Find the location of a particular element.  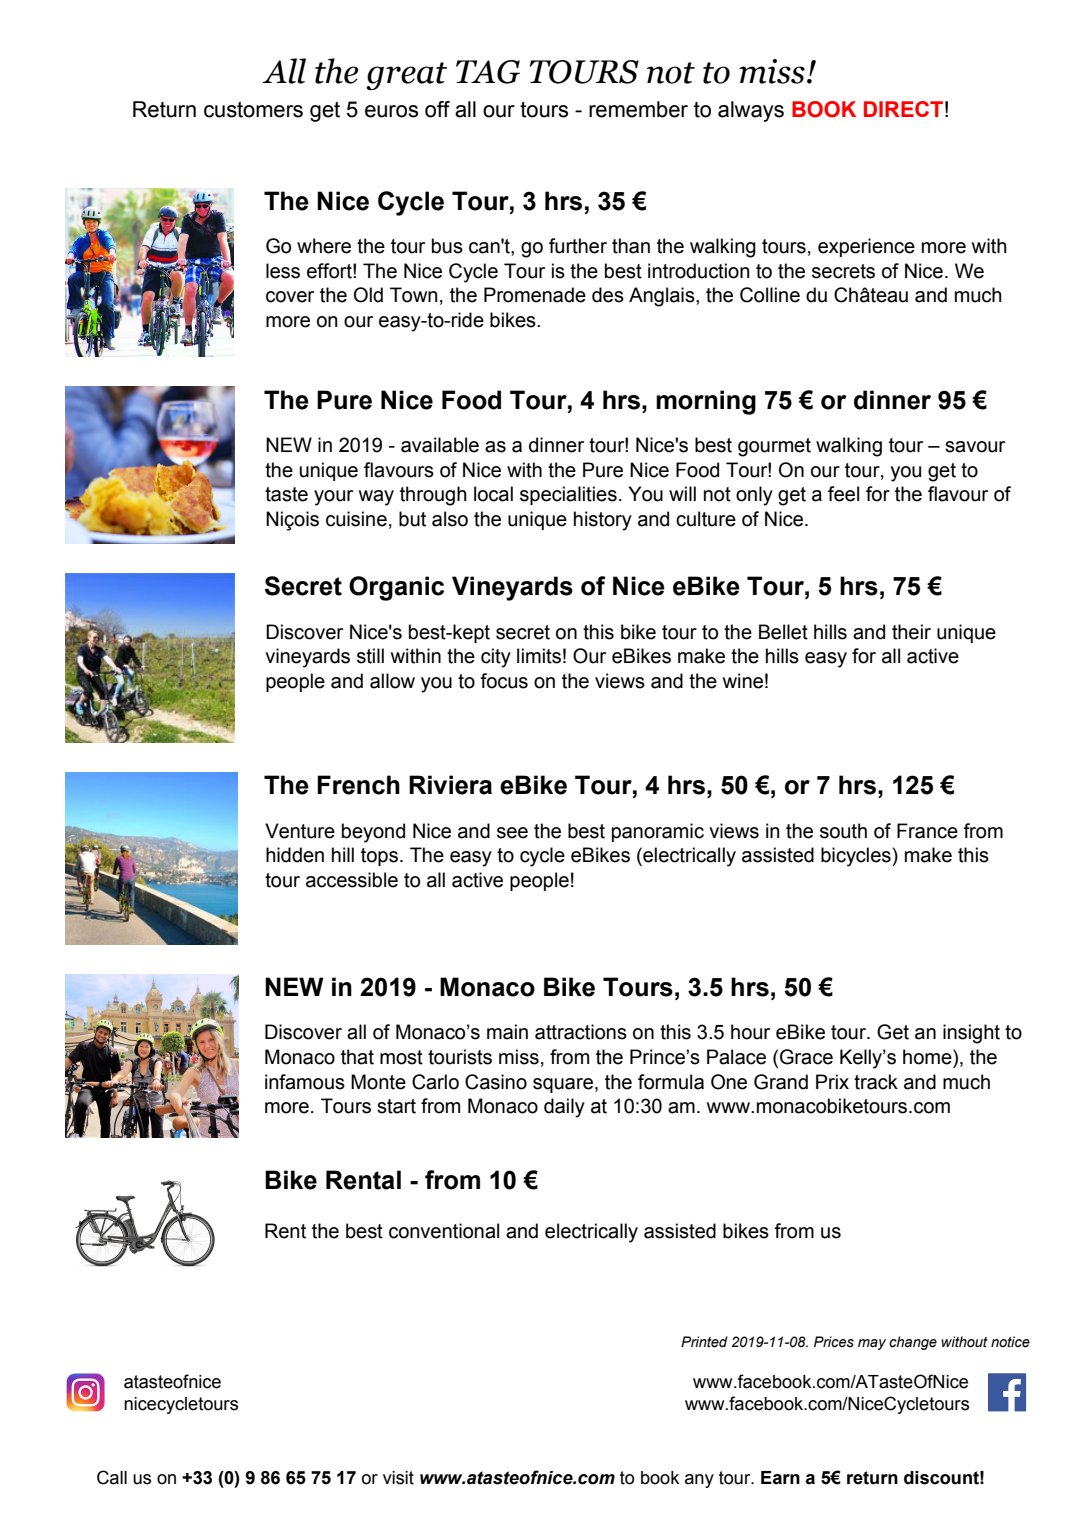

visit is located at coordinates (398, 1478).
